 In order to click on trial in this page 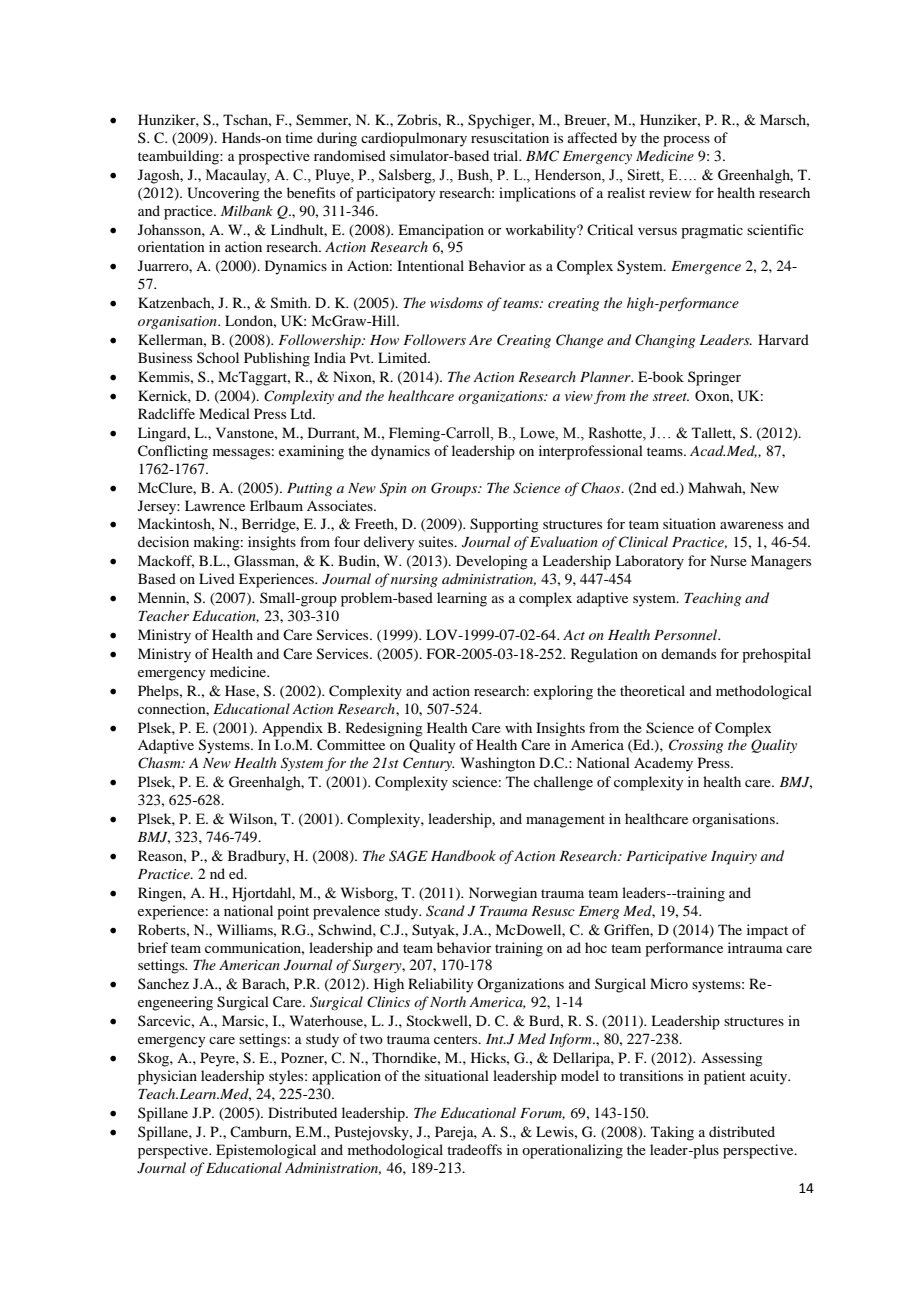, I will do `click(507, 155)`.
